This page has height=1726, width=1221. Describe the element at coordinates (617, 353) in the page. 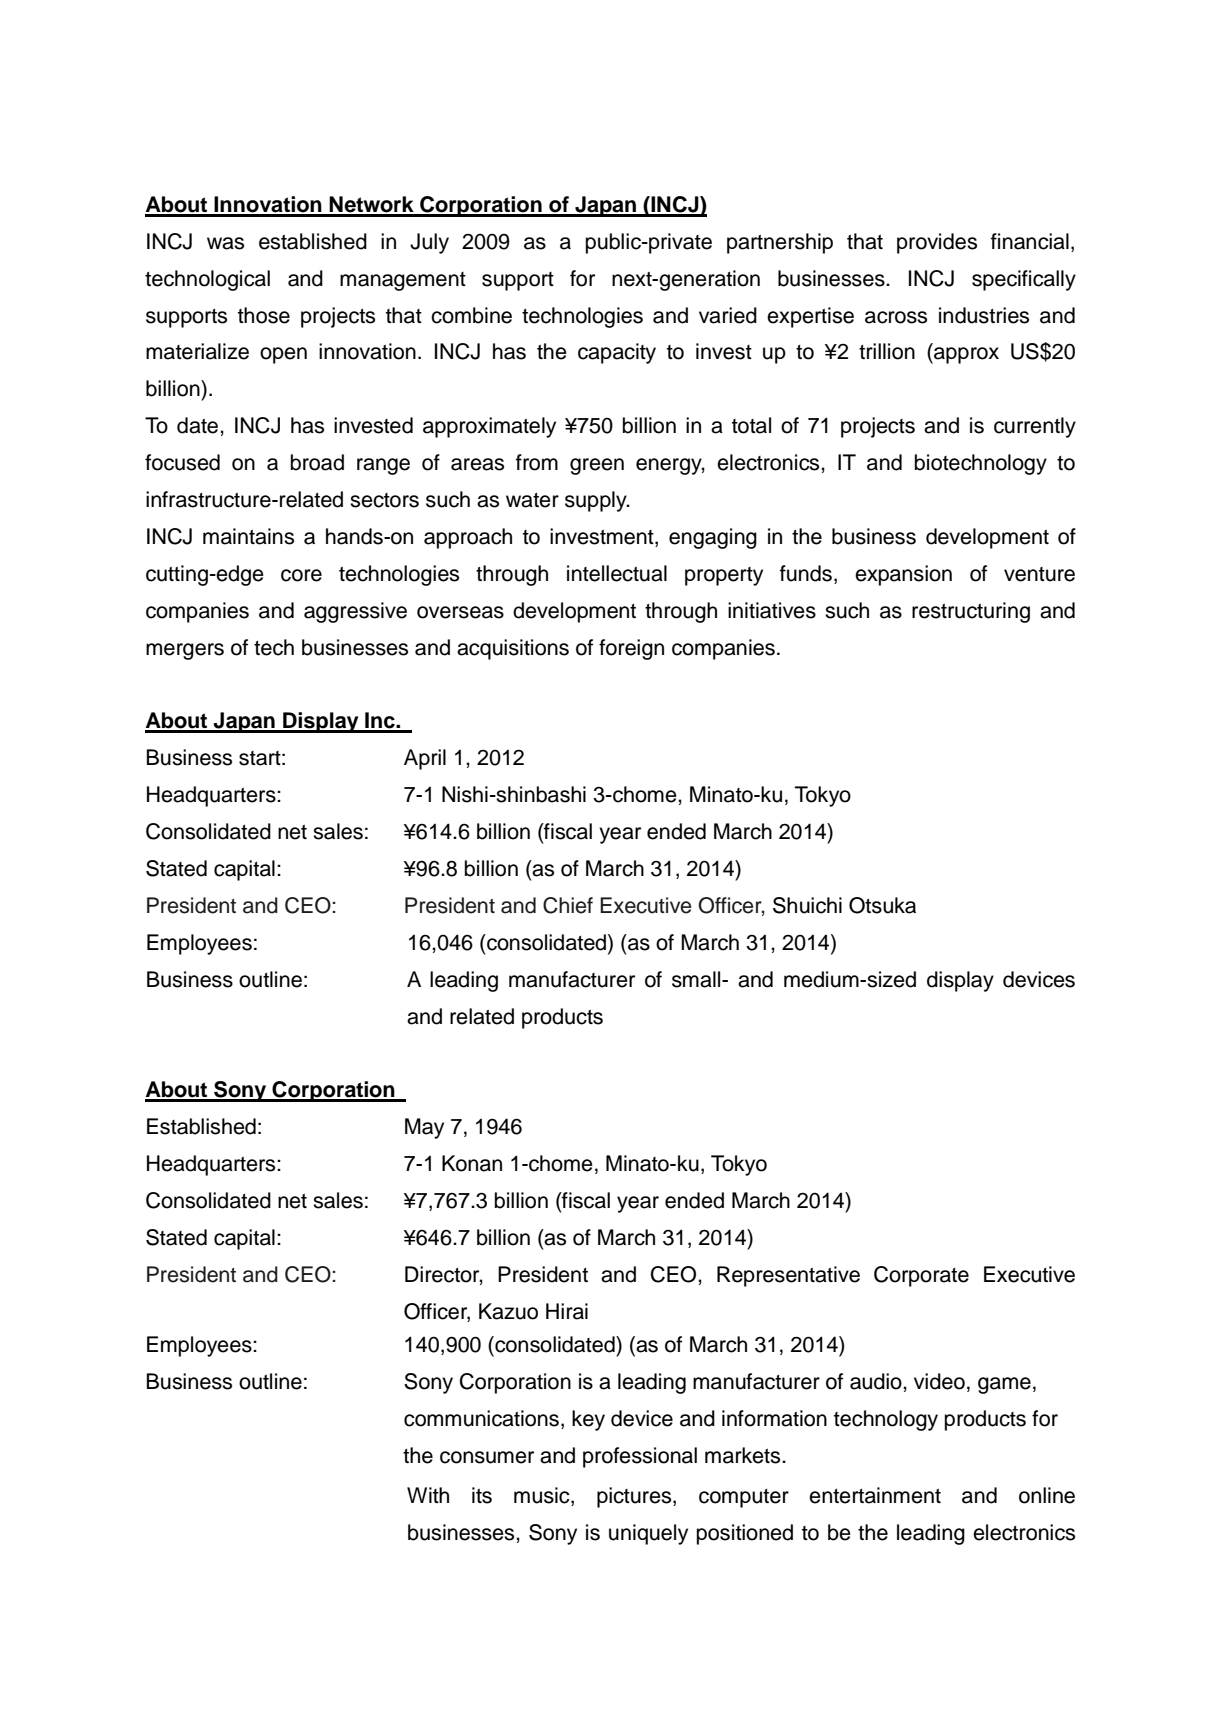

I see `capacity` at that location.
